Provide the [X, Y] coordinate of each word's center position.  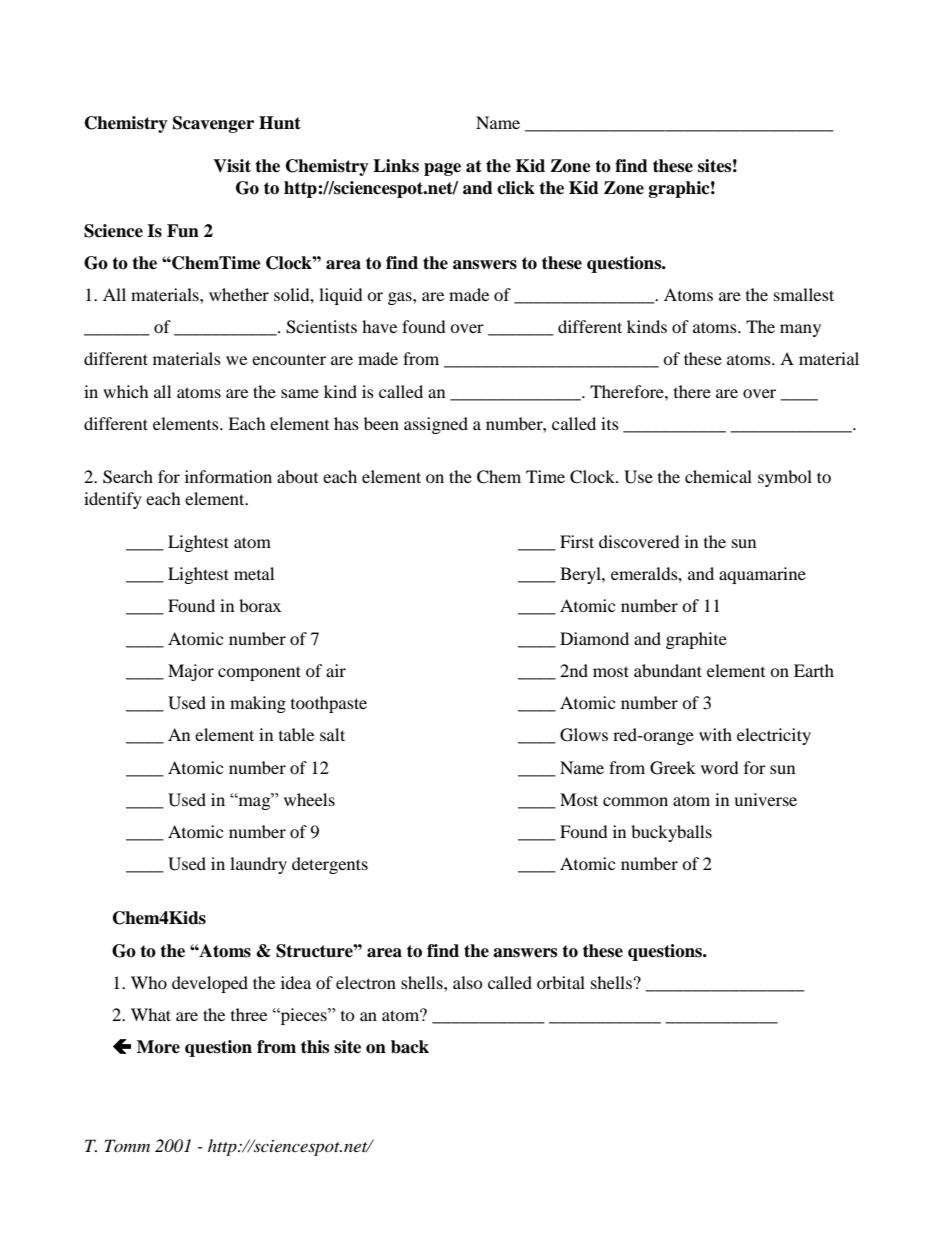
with [715, 734]
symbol [785, 478]
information [228, 476]
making [258, 704]
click [516, 188]
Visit [232, 166]
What [151, 1014]
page [442, 169]
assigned [436, 425]
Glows [584, 735]
